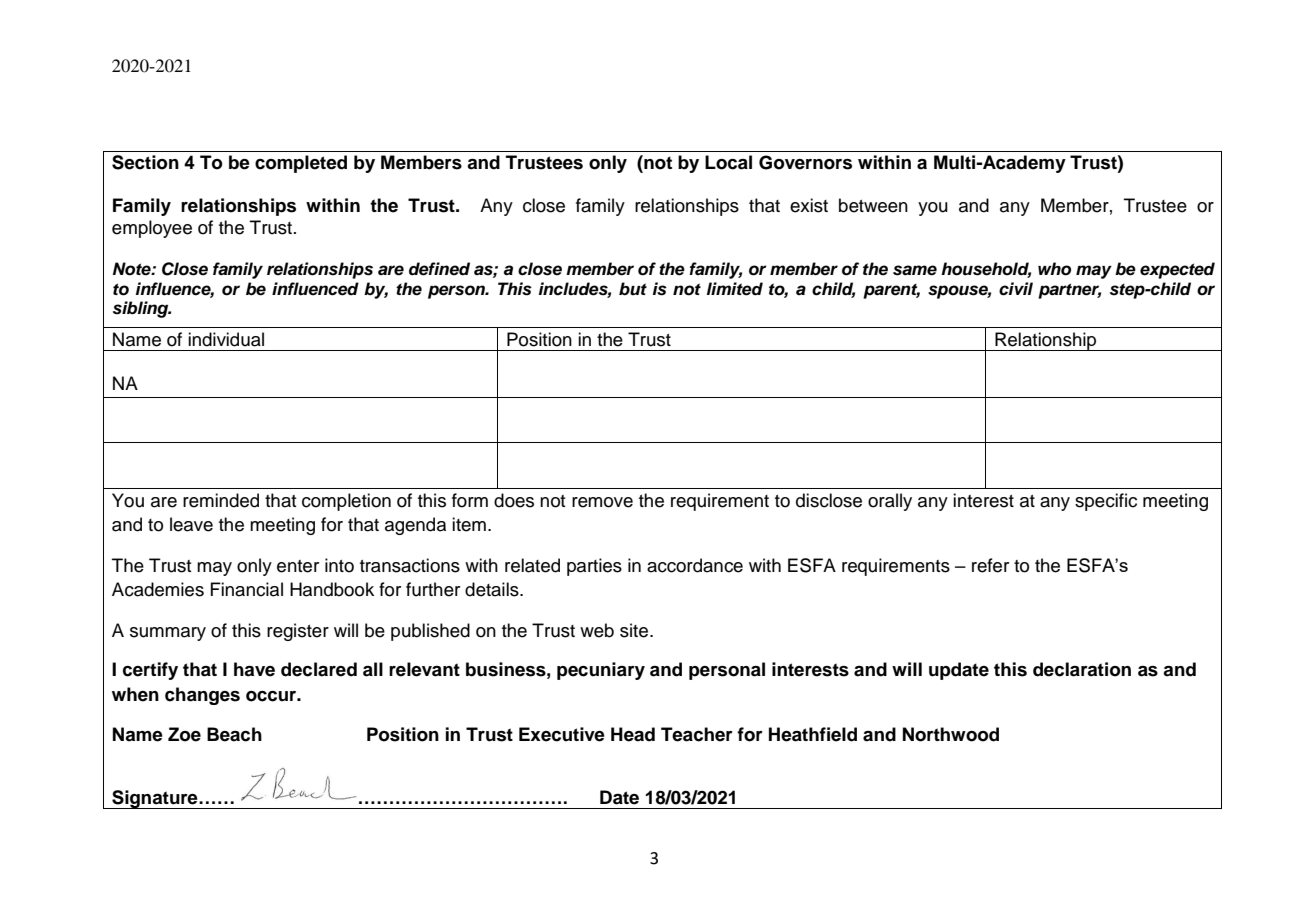 The width and height of the document is (1309, 924). Describe the element at coordinates (635, 630) in the document. I see `site` at that location.
